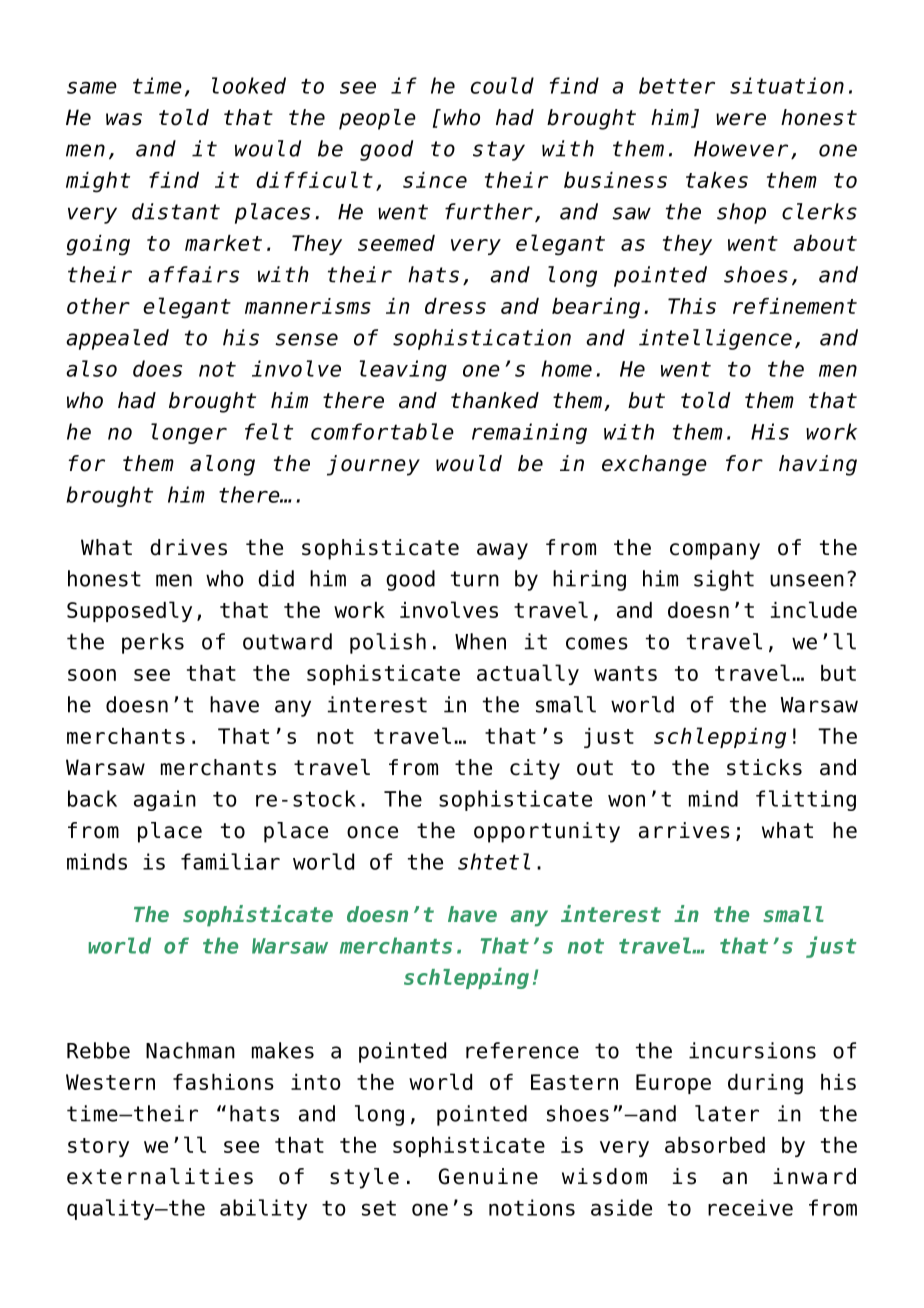 The width and height of the screenshot is (924, 1308). I want to click on receive, so click(750, 1207).
